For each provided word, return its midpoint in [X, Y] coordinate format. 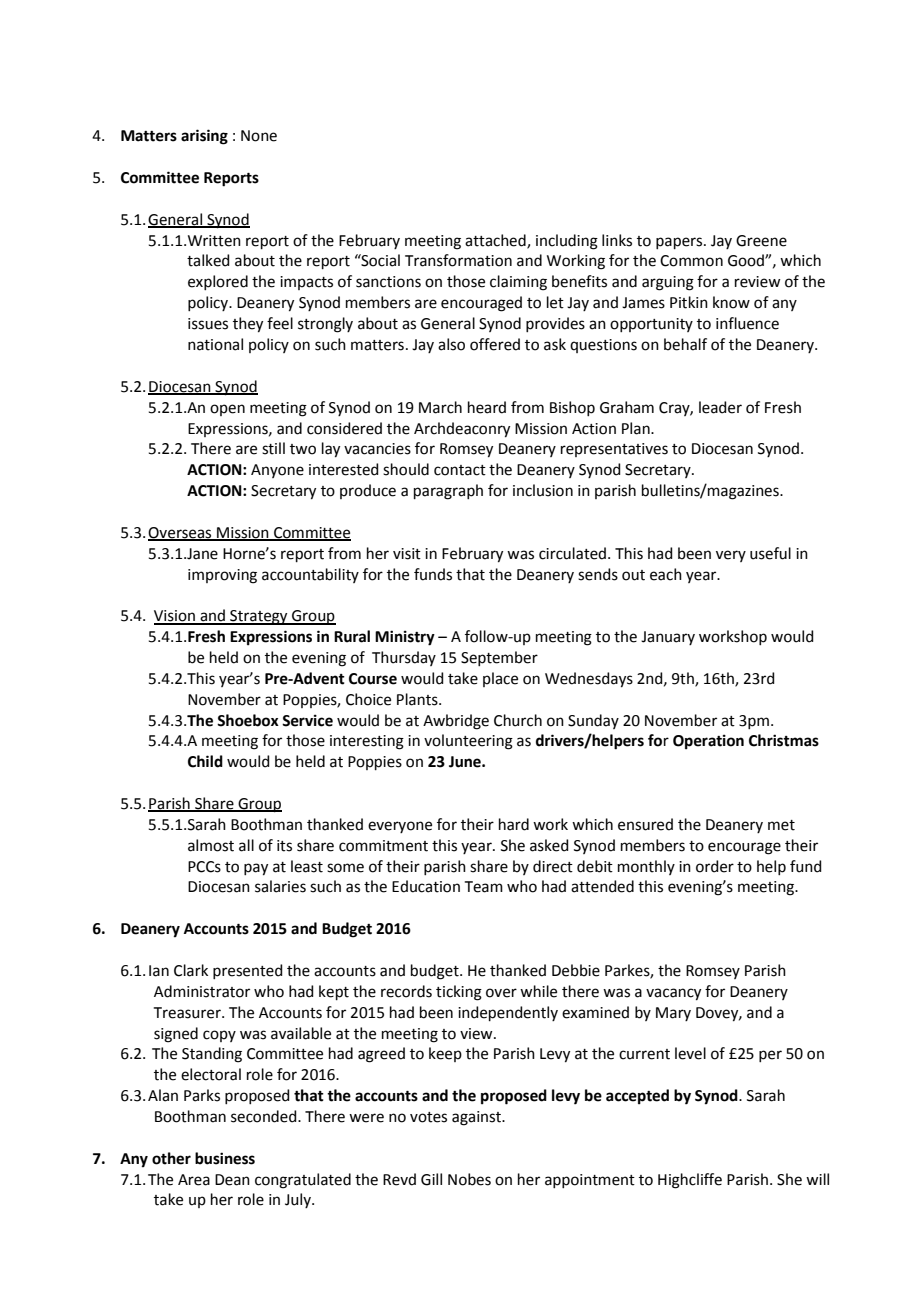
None [259, 136]
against [477, 1118]
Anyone [277, 471]
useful [770, 553]
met [781, 825]
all [246, 845]
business [225, 1158]
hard [514, 824]
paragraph [448, 492]
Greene [761, 241]
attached [496, 241]
